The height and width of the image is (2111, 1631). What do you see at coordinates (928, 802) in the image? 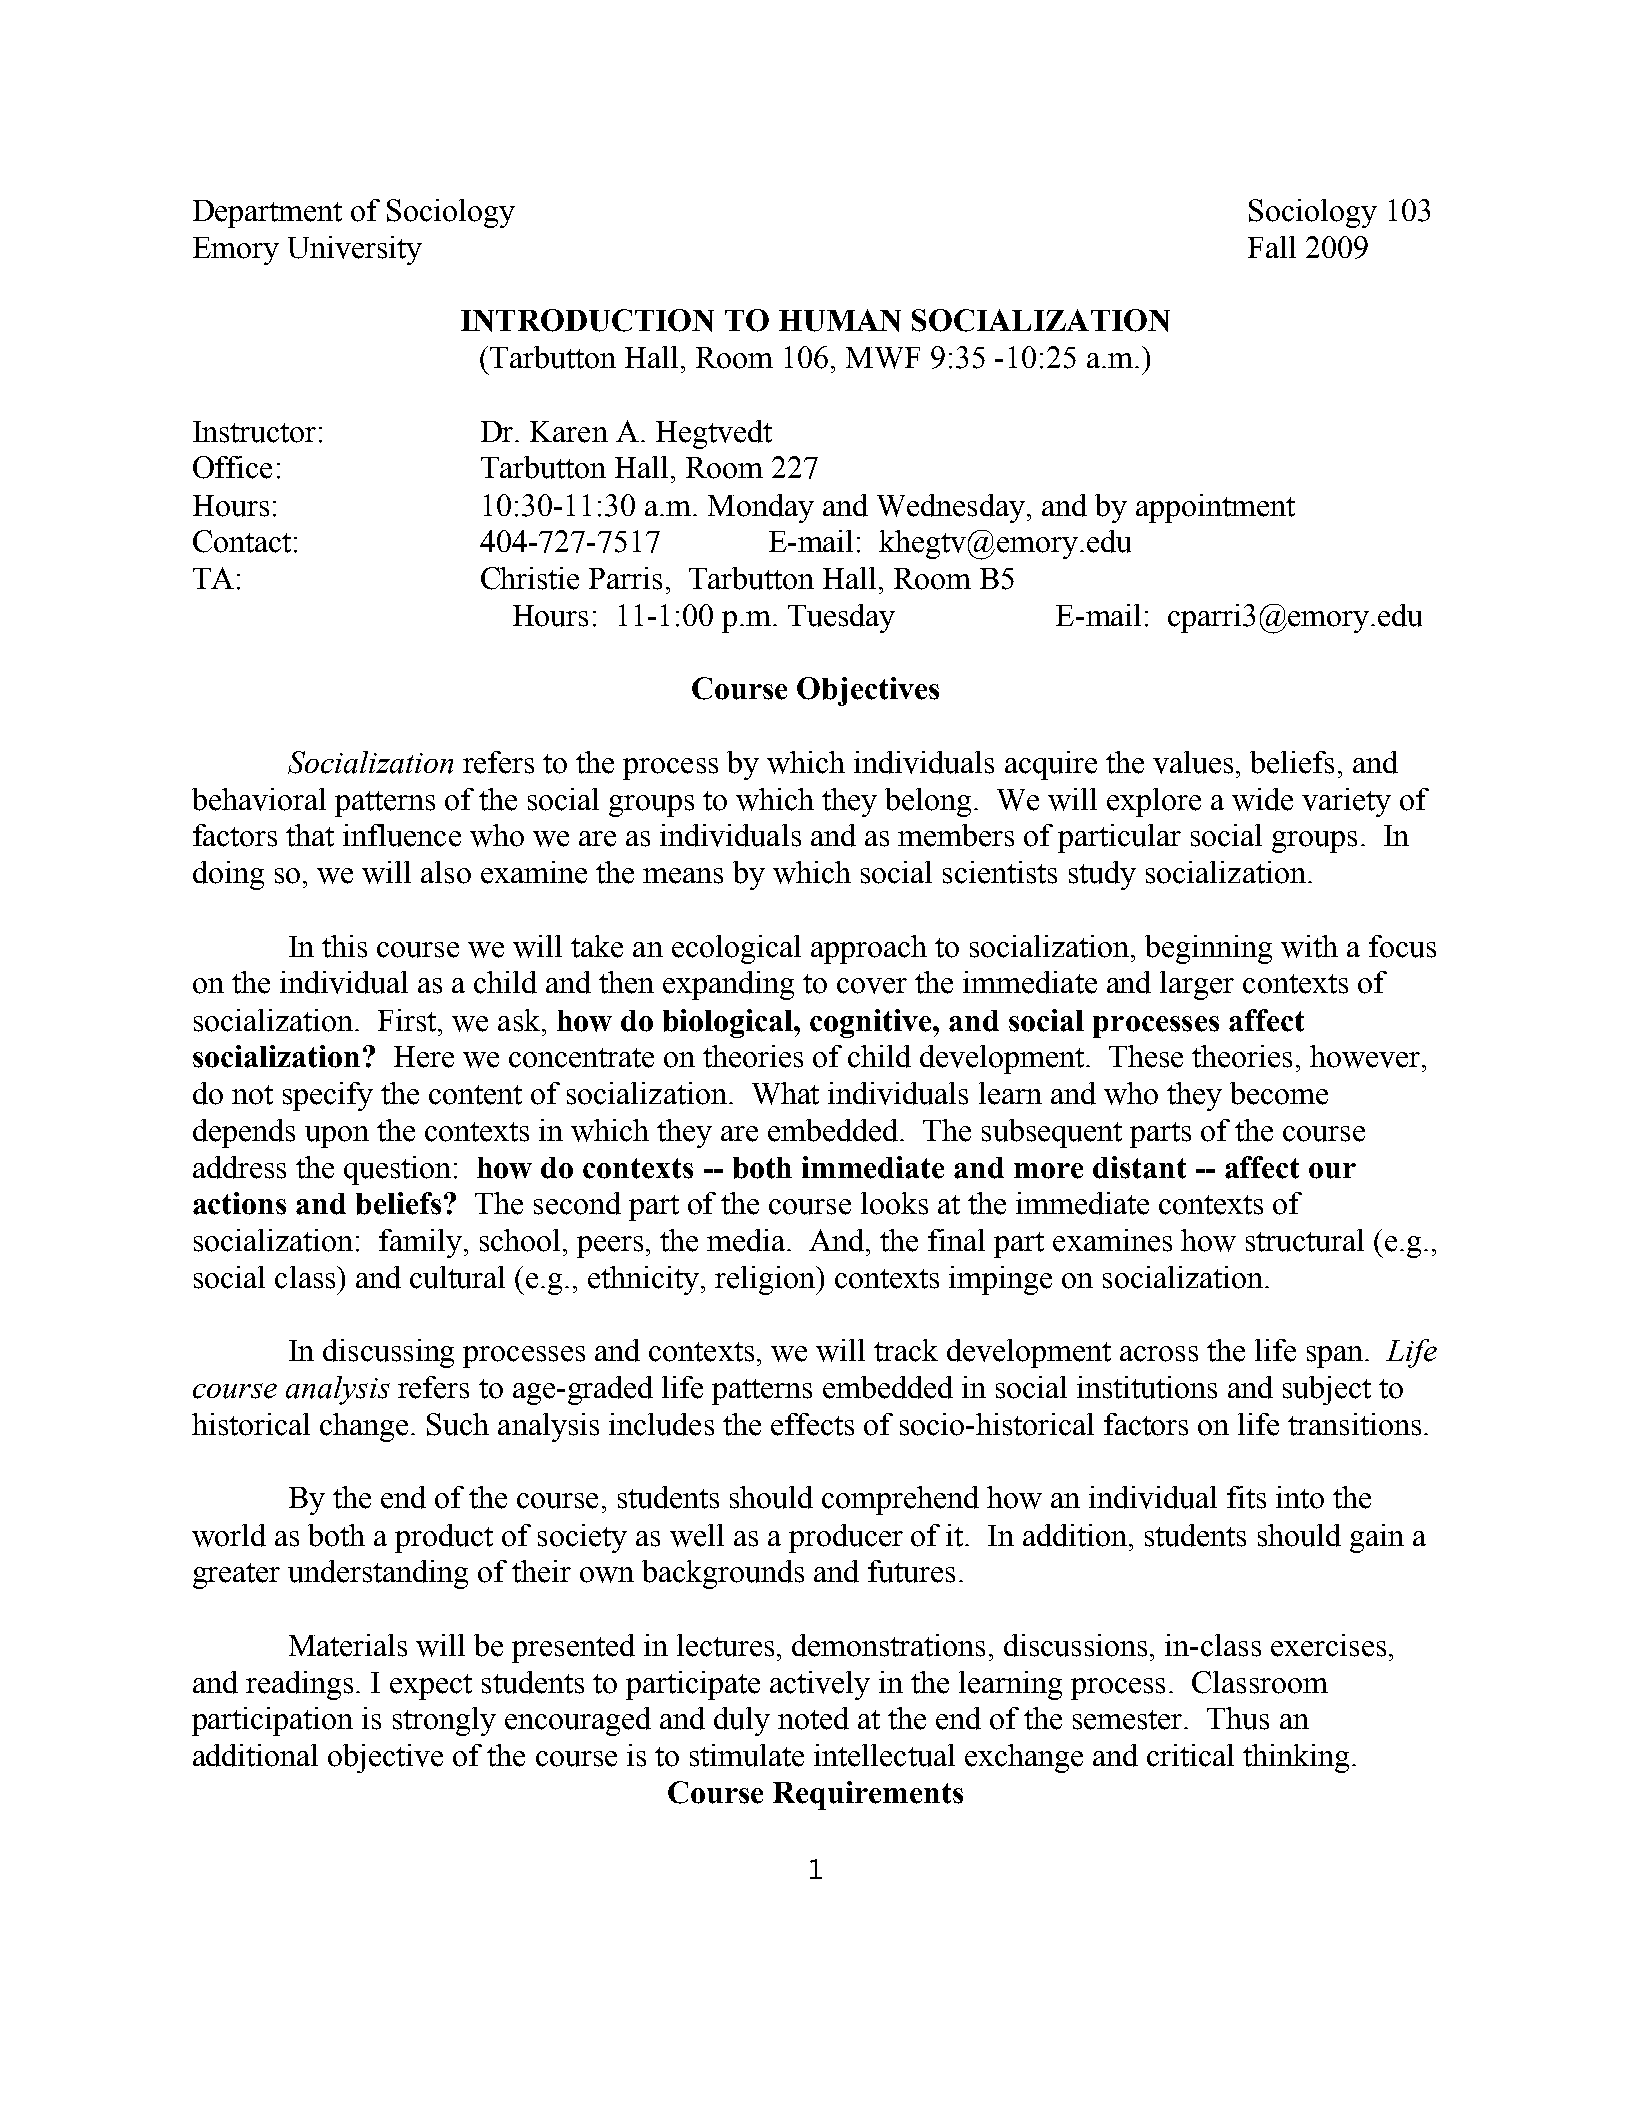
I see `belong` at bounding box center [928, 802].
